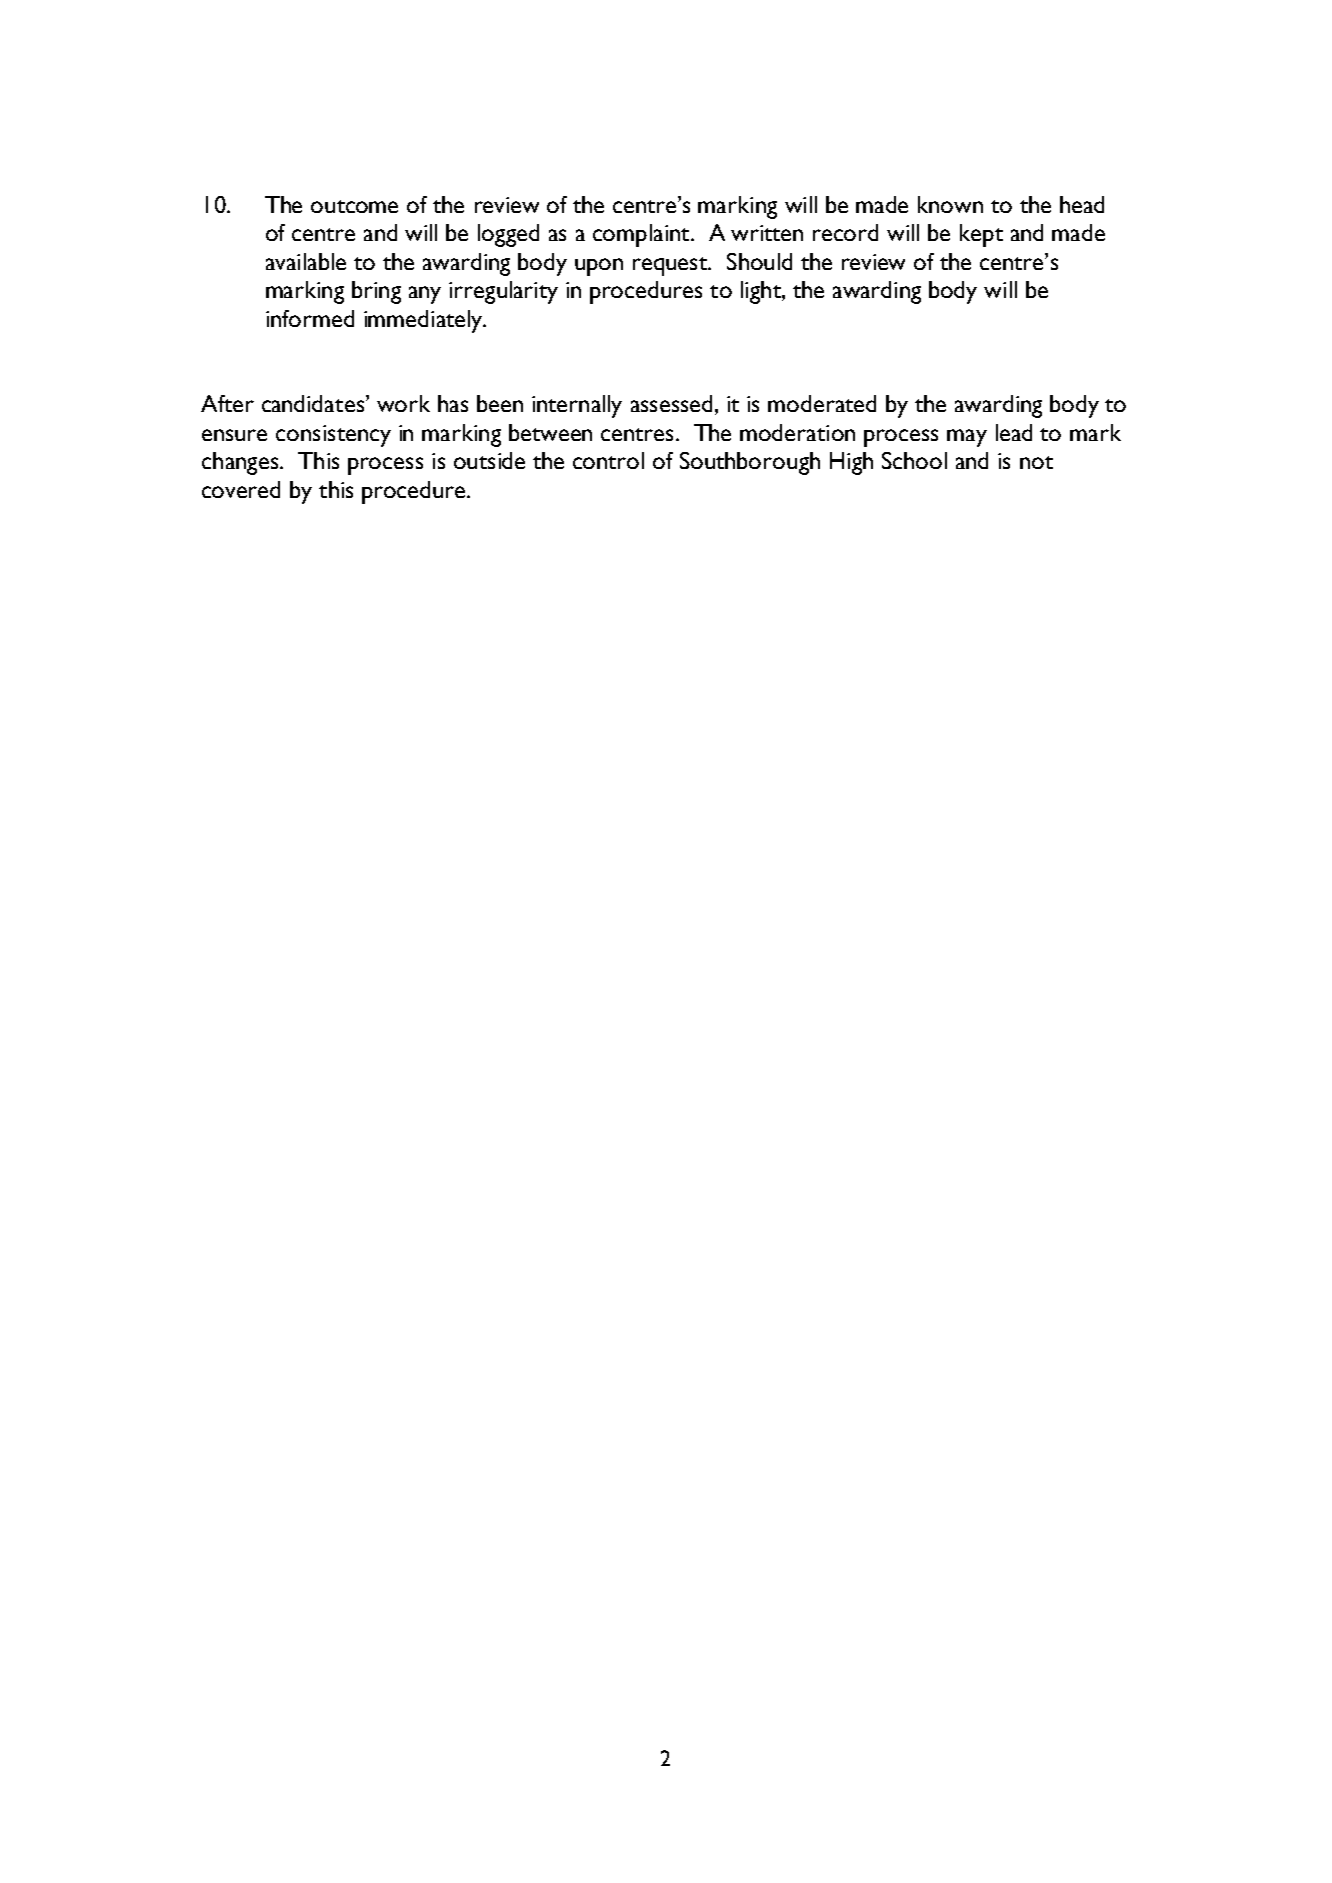 This screenshot has height=1883, width=1332. What do you see at coordinates (608, 460) in the screenshot?
I see `control` at bounding box center [608, 460].
